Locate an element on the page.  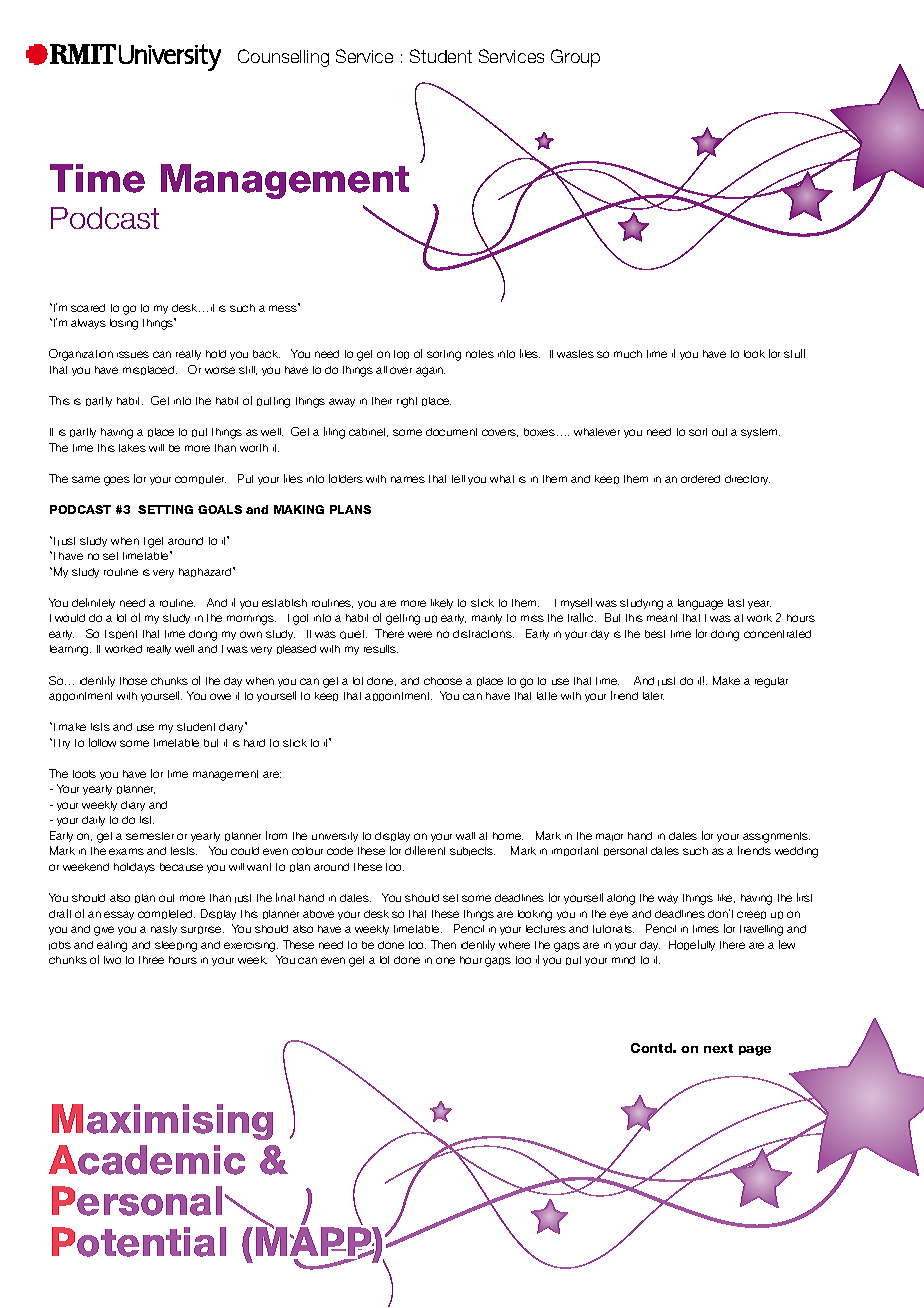
stuff is located at coordinates (794, 353).
